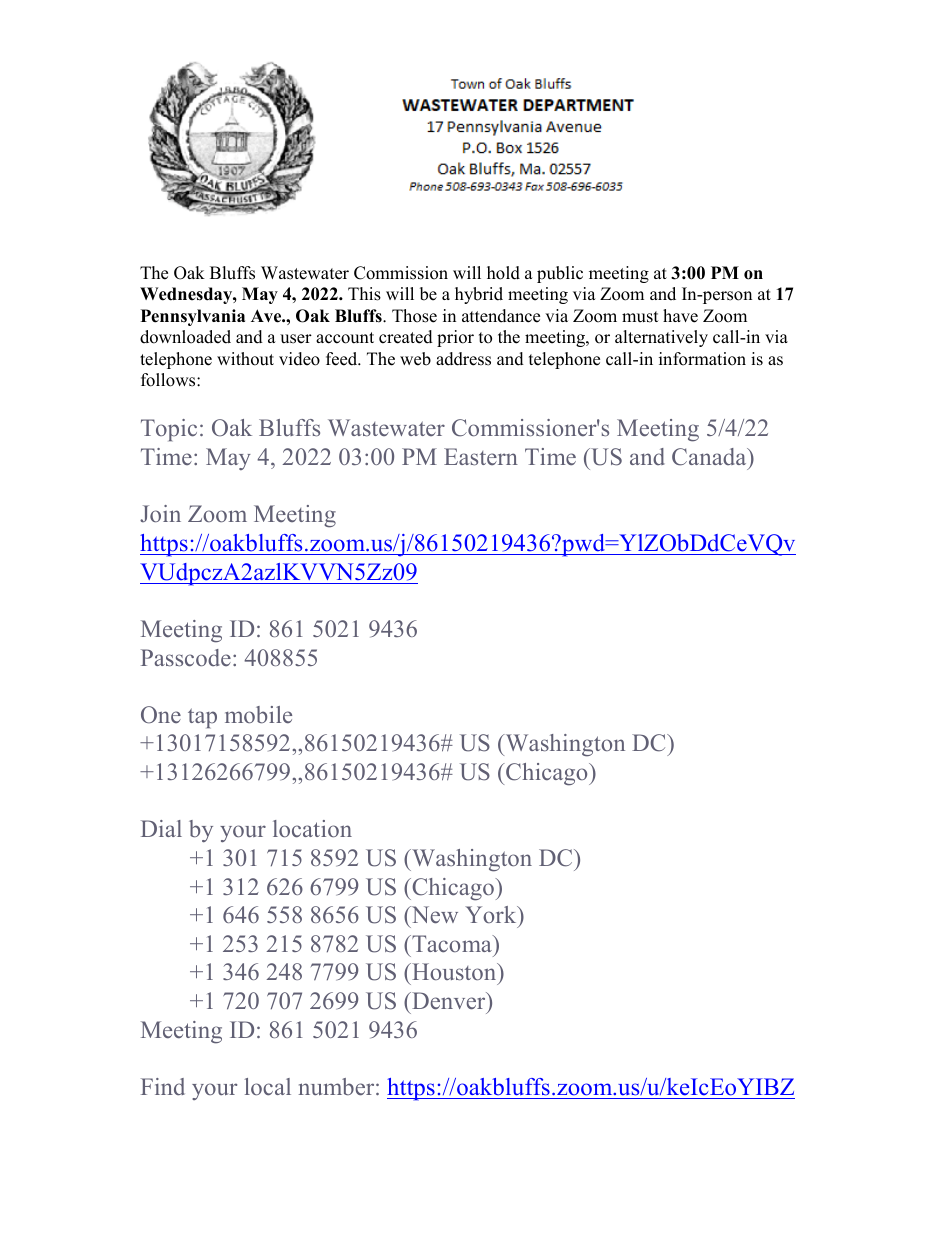 Image resolution: width=952 pixels, height=1233 pixels. Describe the element at coordinates (193, 317) in the screenshot. I see `Pennsylvania` at that location.
